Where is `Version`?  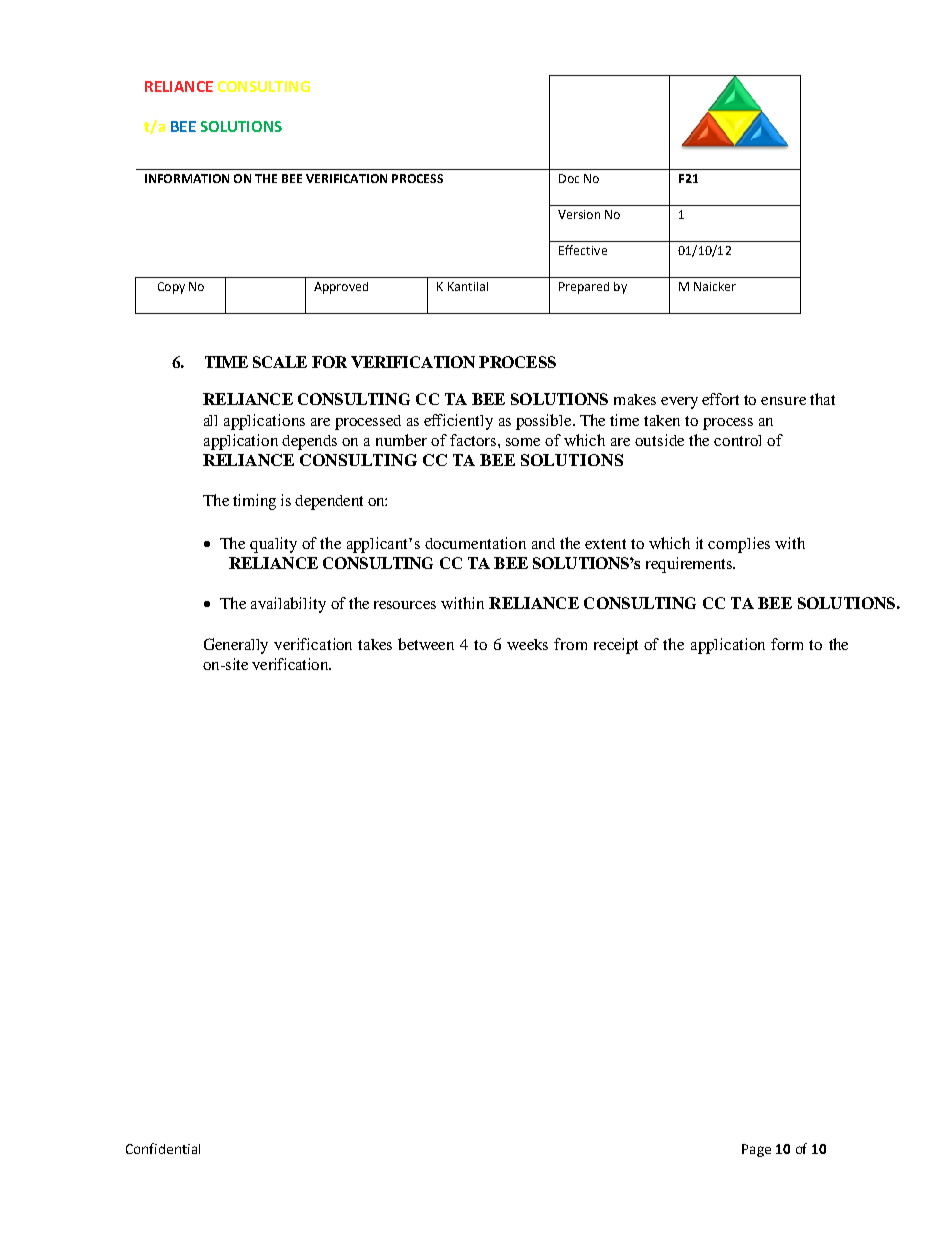
Version is located at coordinates (579, 214).
